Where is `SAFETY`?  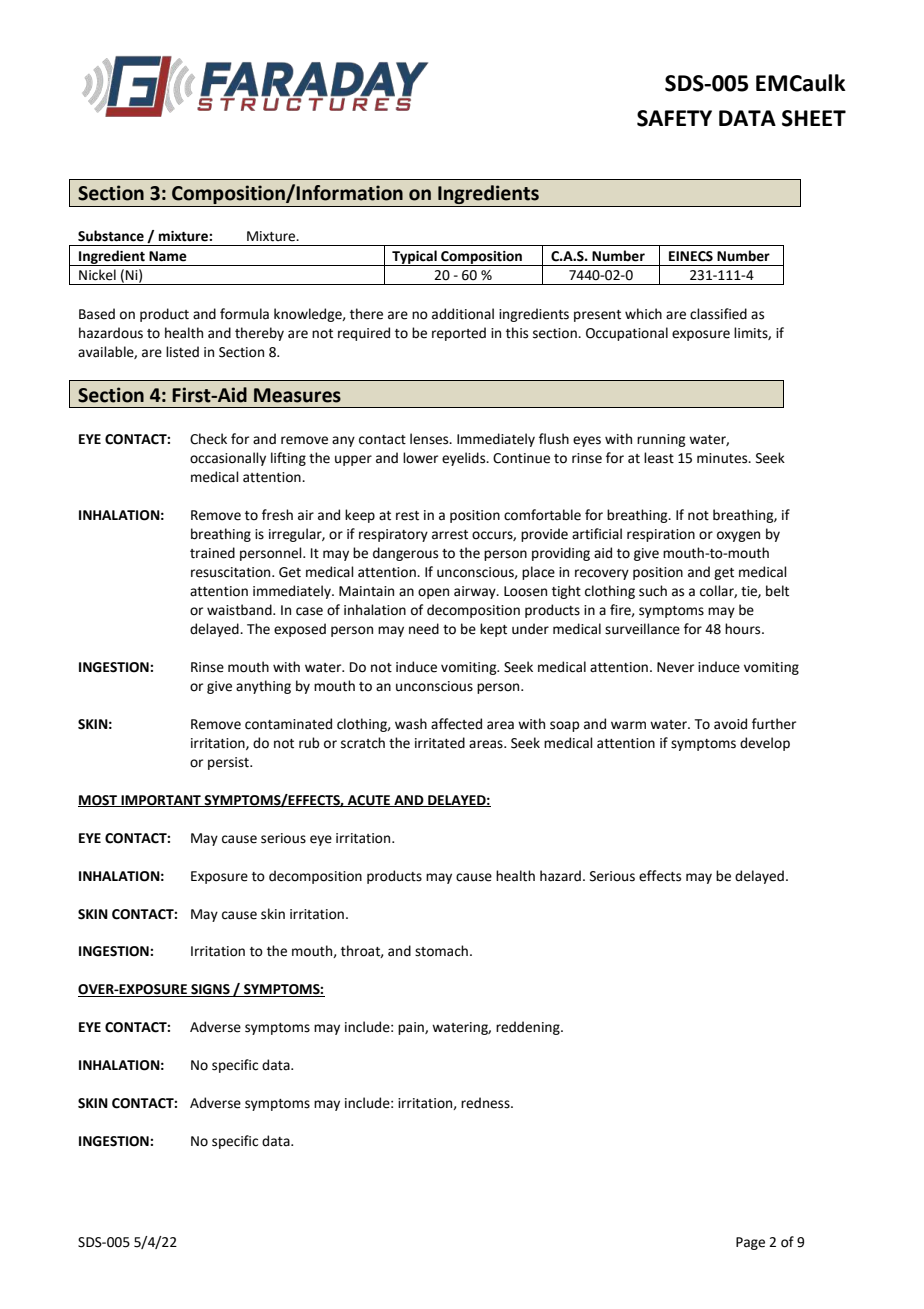
SAFETY is located at coordinates (674, 118).
